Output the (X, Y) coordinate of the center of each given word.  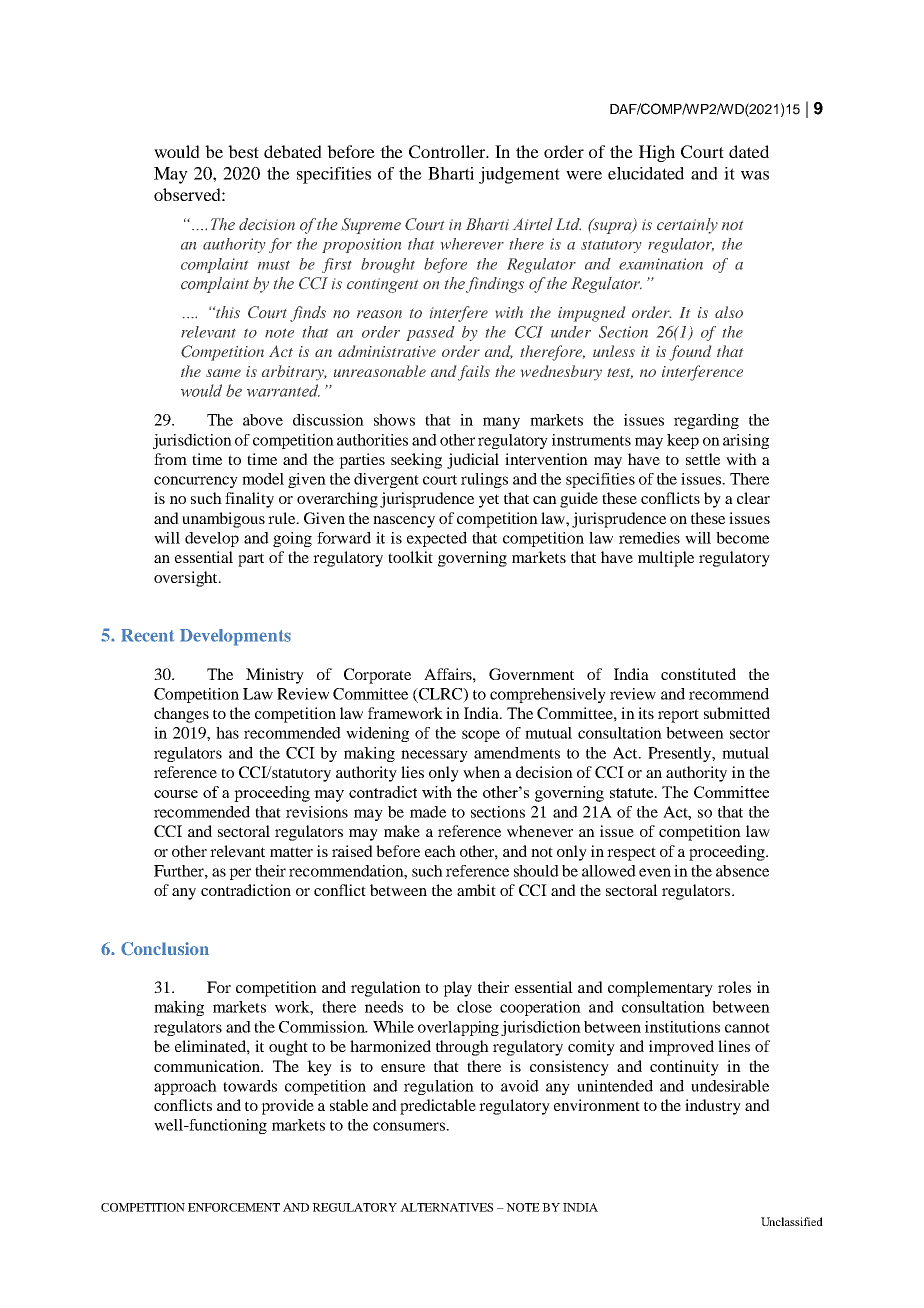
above (263, 420)
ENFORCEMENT (234, 1207)
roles (734, 987)
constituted (698, 674)
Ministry (275, 676)
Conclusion (165, 949)
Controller (448, 152)
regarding (706, 421)
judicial (473, 461)
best (243, 151)
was (755, 175)
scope (481, 736)
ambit (476, 890)
